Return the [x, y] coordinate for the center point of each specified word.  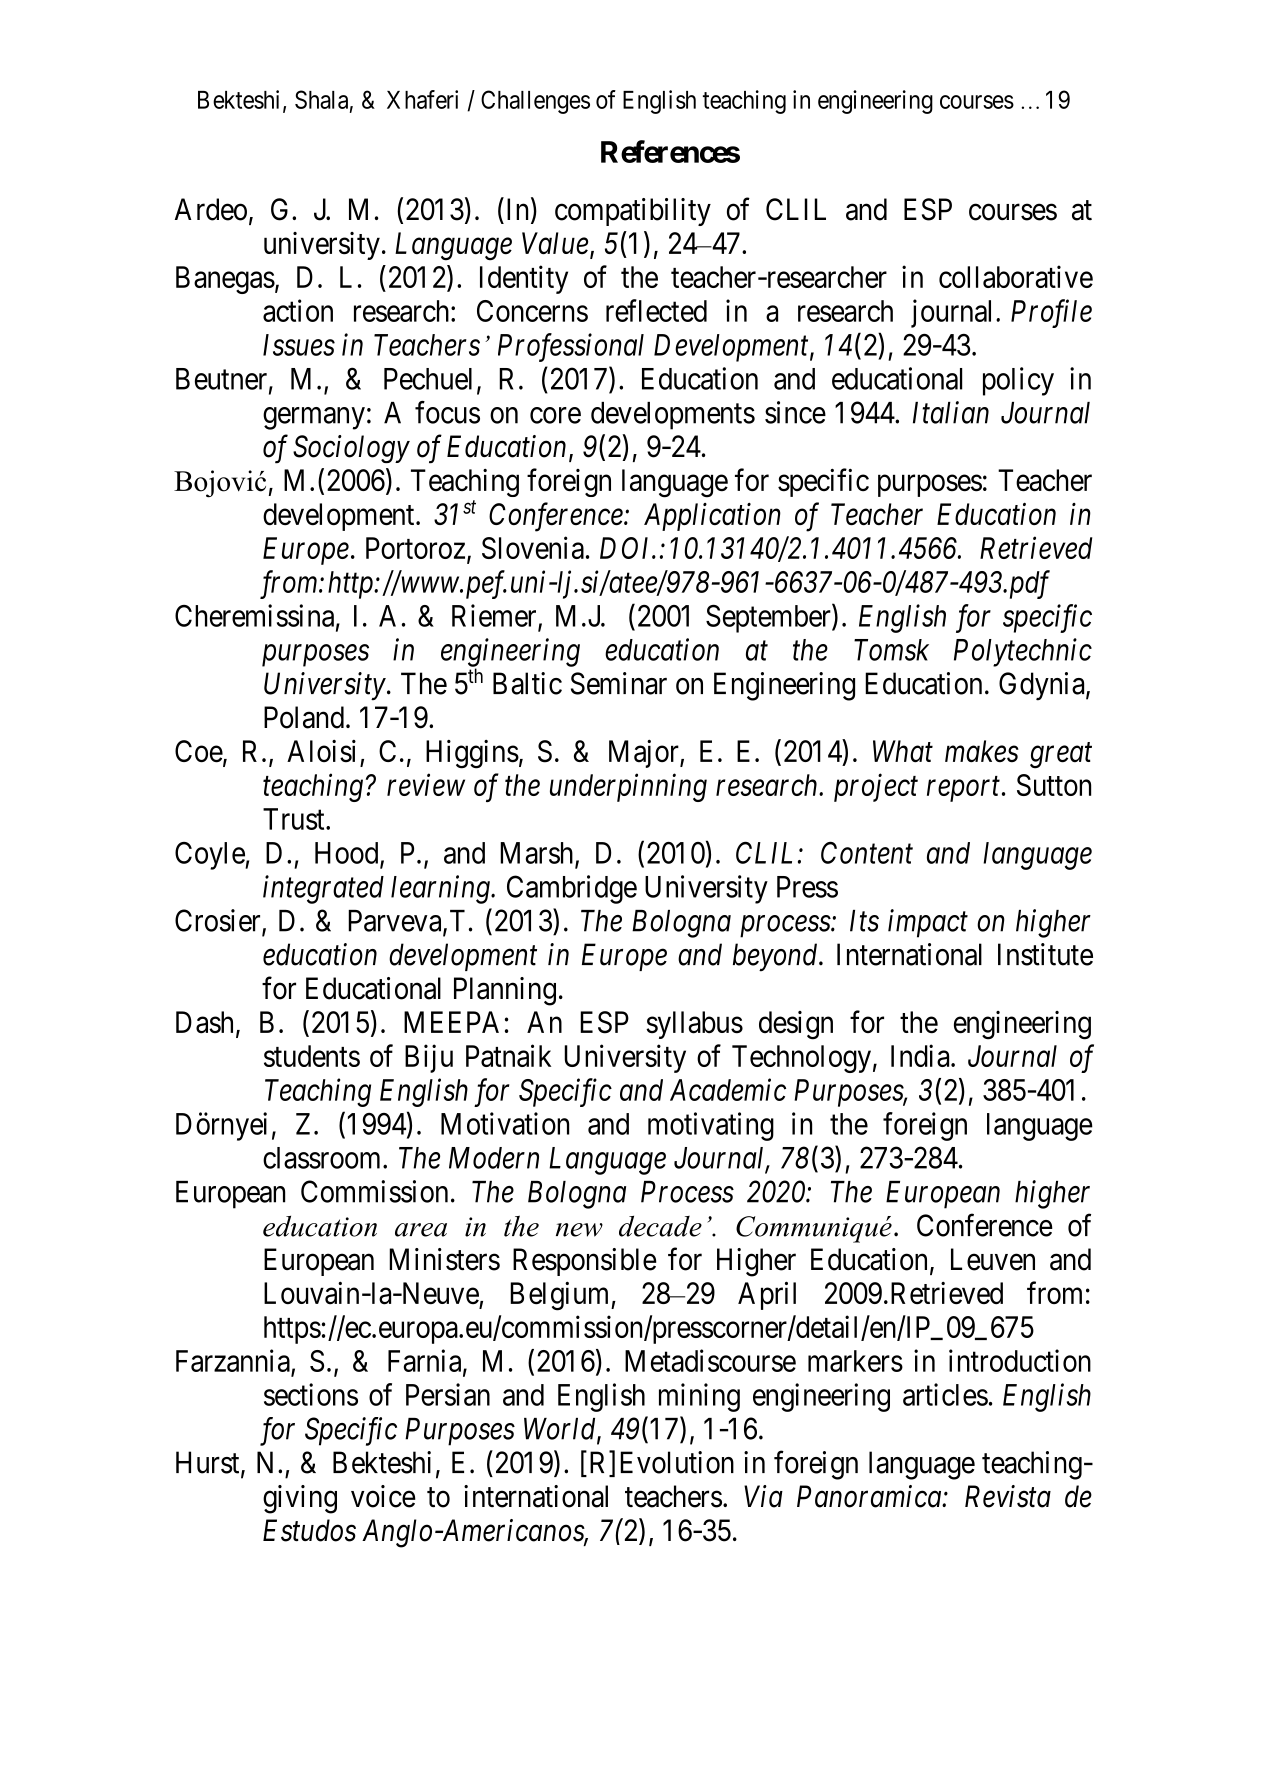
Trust [295, 819]
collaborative [1016, 276]
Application [712, 517]
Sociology [351, 449]
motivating [711, 1126]
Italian [951, 412]
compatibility [633, 212]
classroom [323, 1158]
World [561, 1430]
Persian [448, 1394]
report [965, 789]
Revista [1008, 1496]
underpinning [628, 787]
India [921, 1055]
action [298, 310]
